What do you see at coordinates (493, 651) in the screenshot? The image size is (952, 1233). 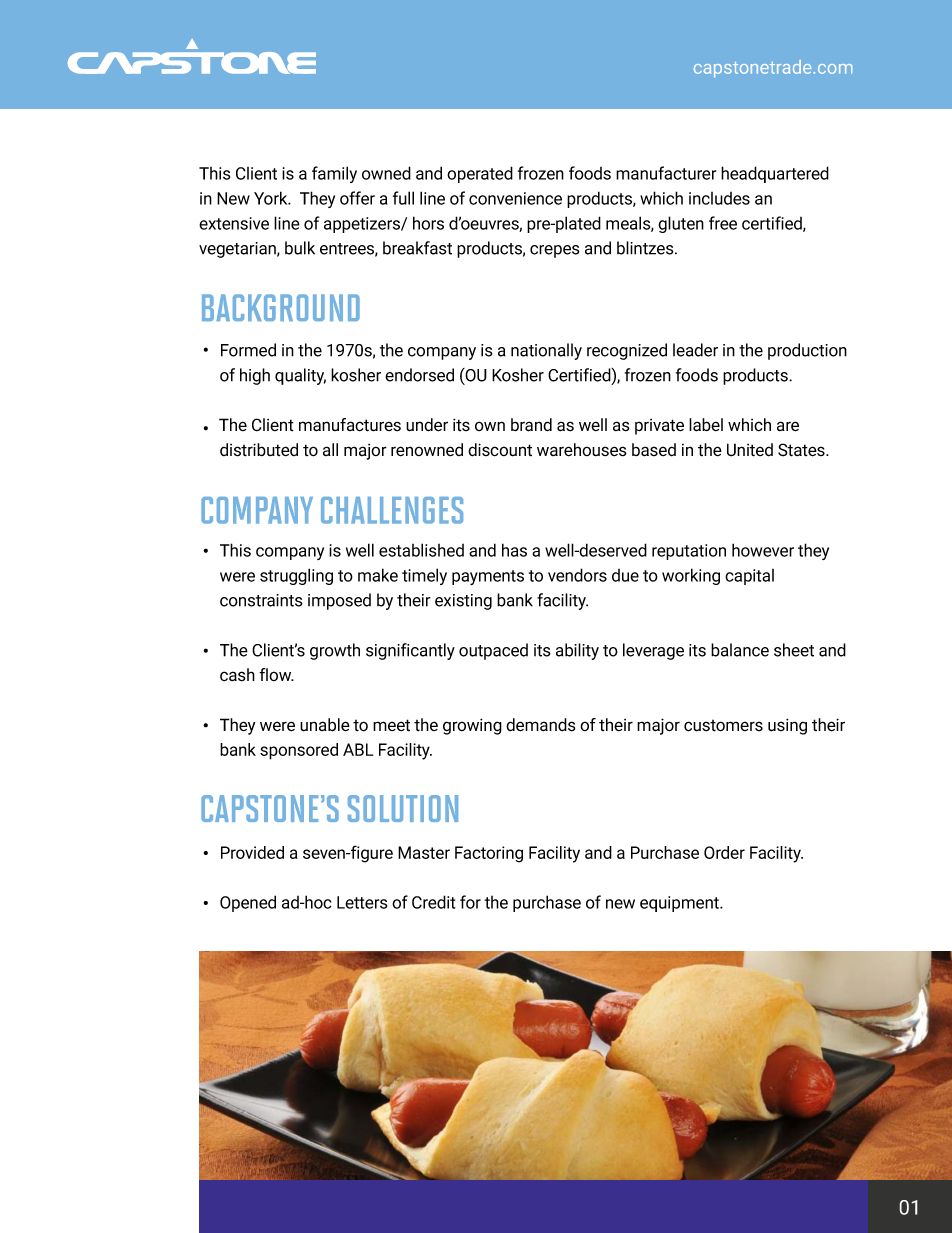 I see `outpaced` at bounding box center [493, 651].
